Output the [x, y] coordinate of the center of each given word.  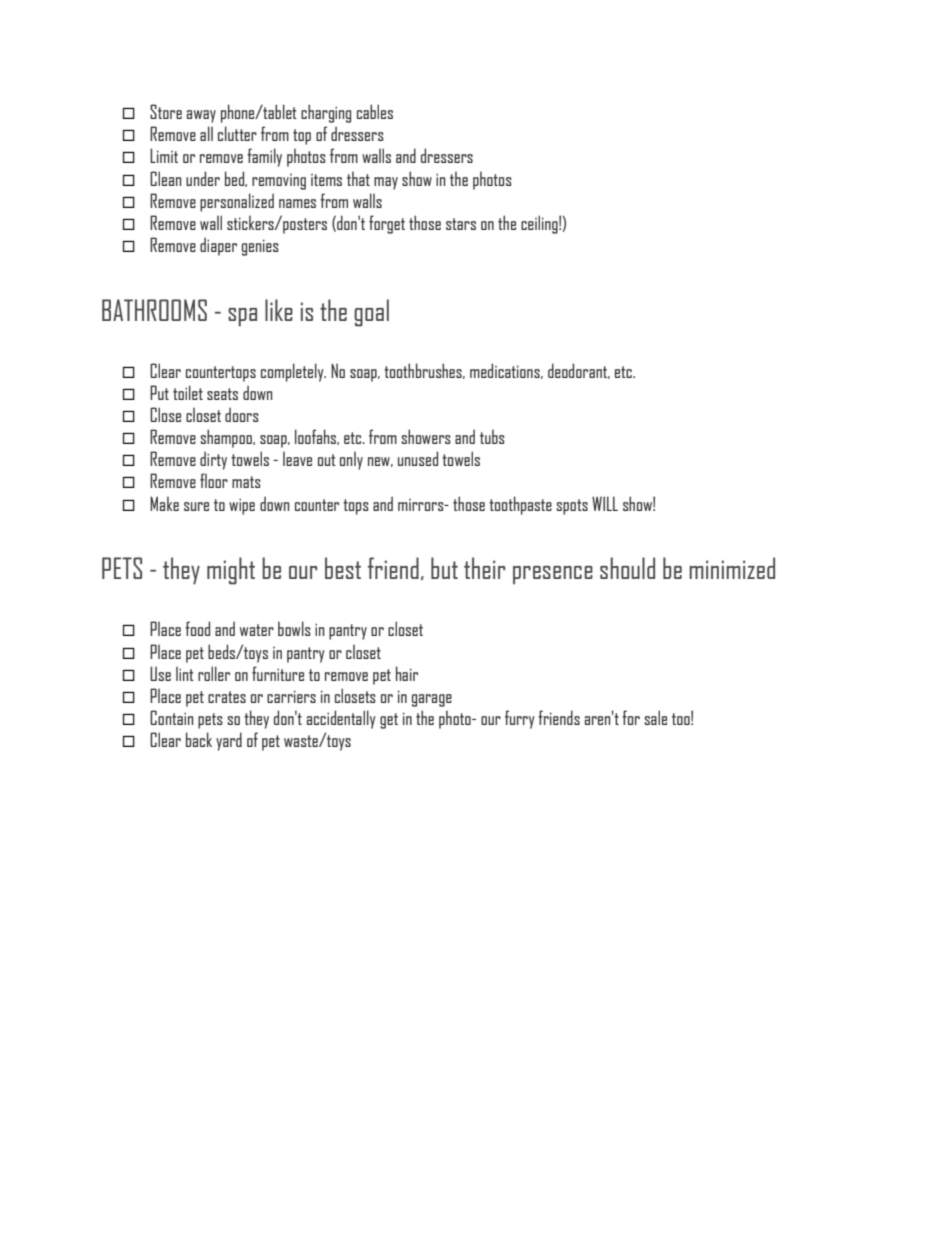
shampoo [227, 438]
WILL [605, 503]
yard [229, 741]
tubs [492, 436]
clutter [237, 133]
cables [375, 111]
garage [432, 700]
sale [656, 717]
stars [461, 224]
